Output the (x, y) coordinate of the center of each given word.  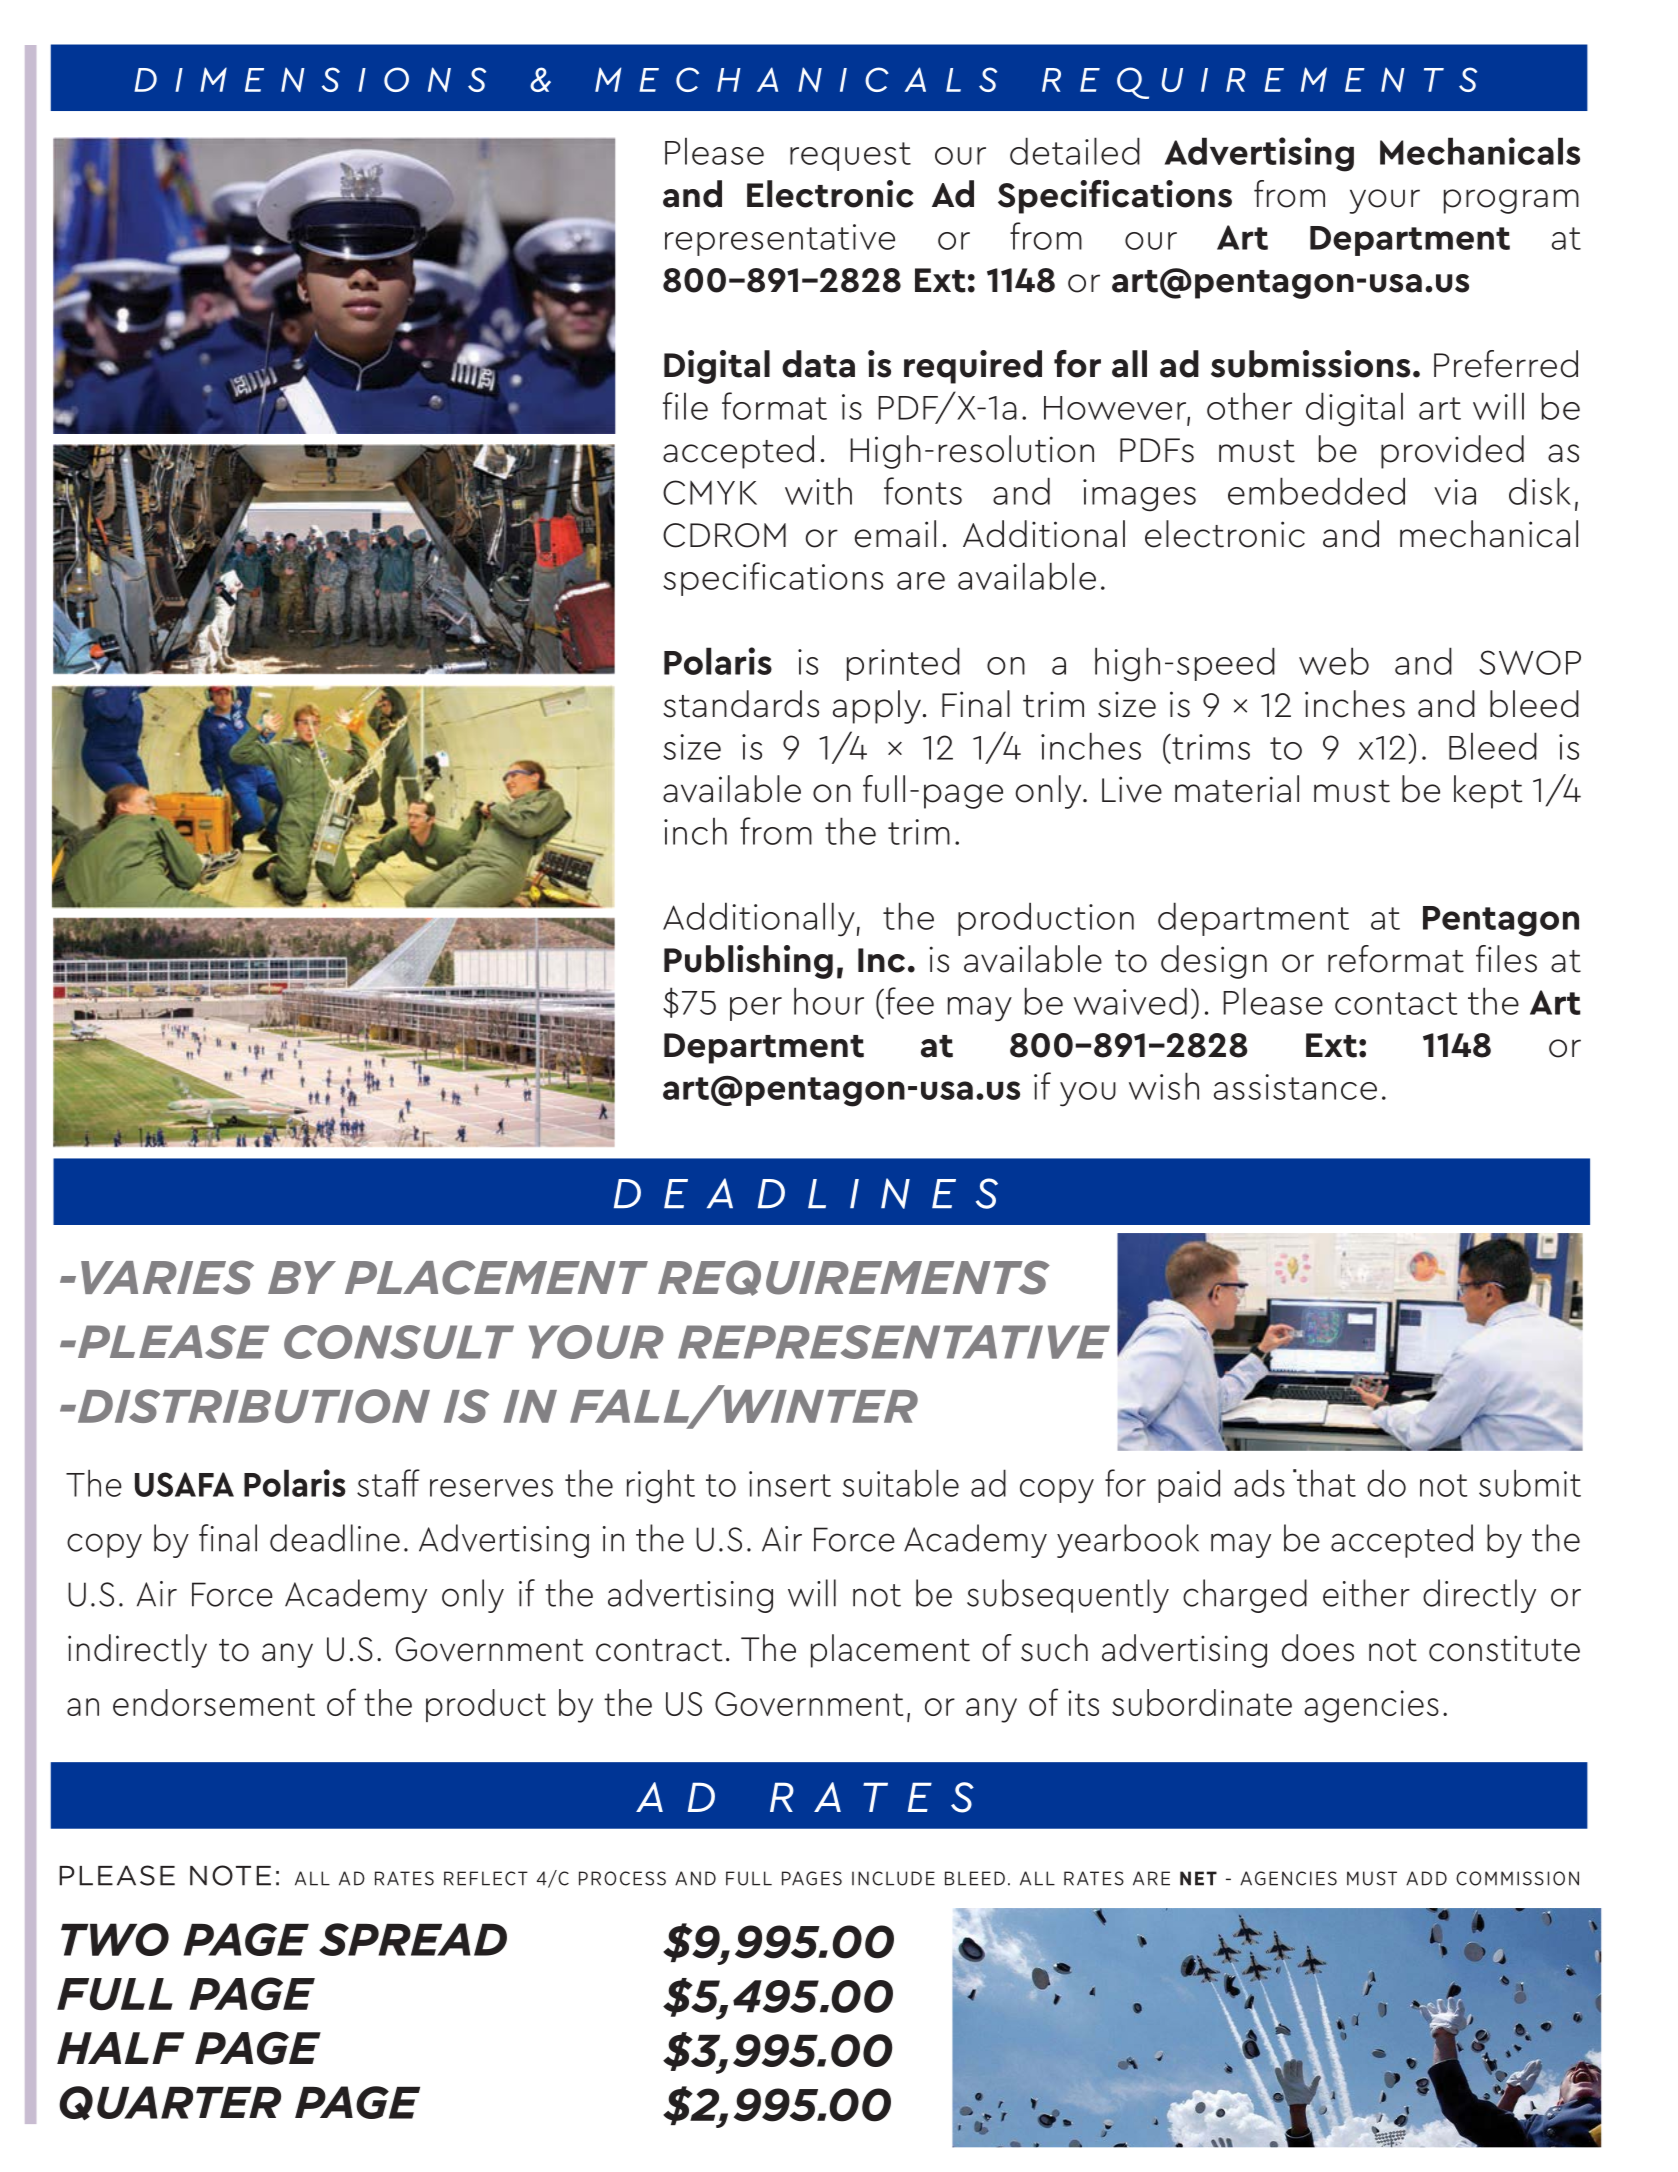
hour (829, 1001)
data (818, 364)
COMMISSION (1517, 1878)
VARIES (167, 1277)
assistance (1295, 1087)
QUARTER (170, 2103)
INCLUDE (893, 1878)
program (1511, 201)
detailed (1075, 151)
